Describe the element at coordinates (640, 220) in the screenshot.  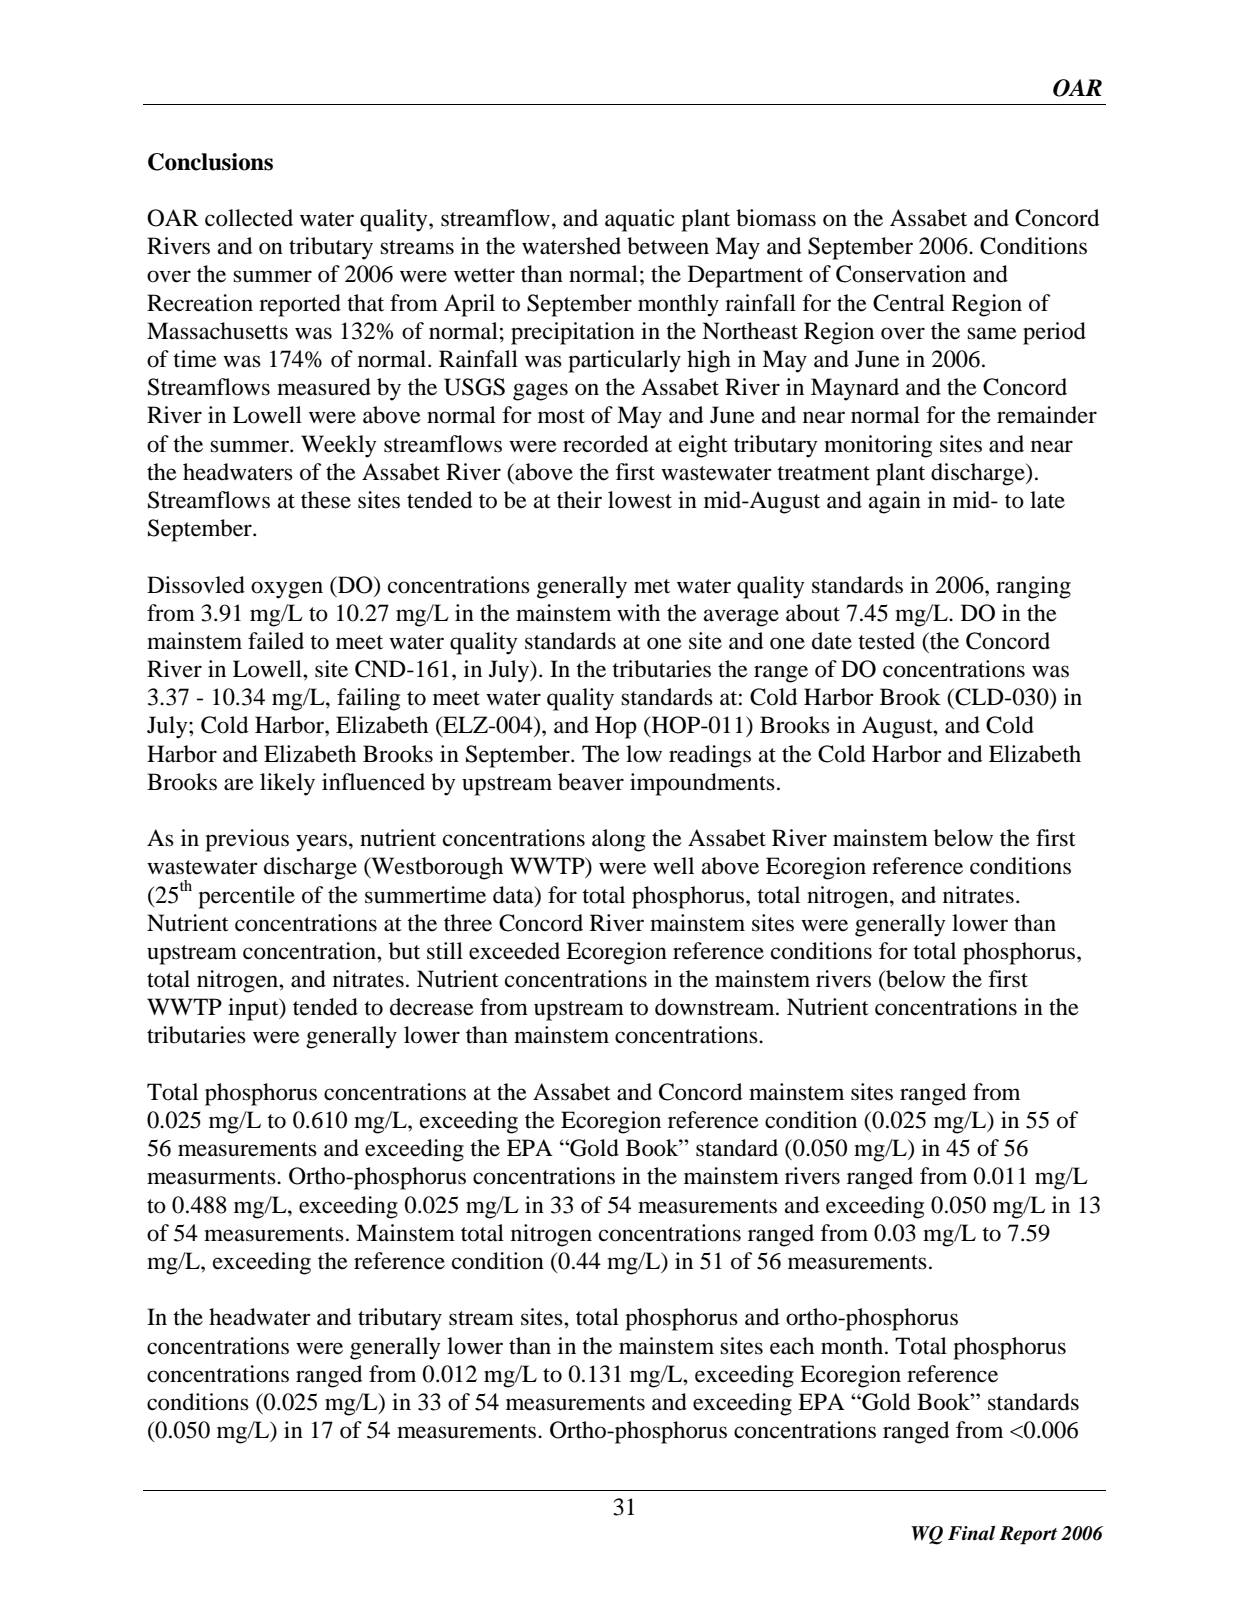
I see `aquatic` at that location.
